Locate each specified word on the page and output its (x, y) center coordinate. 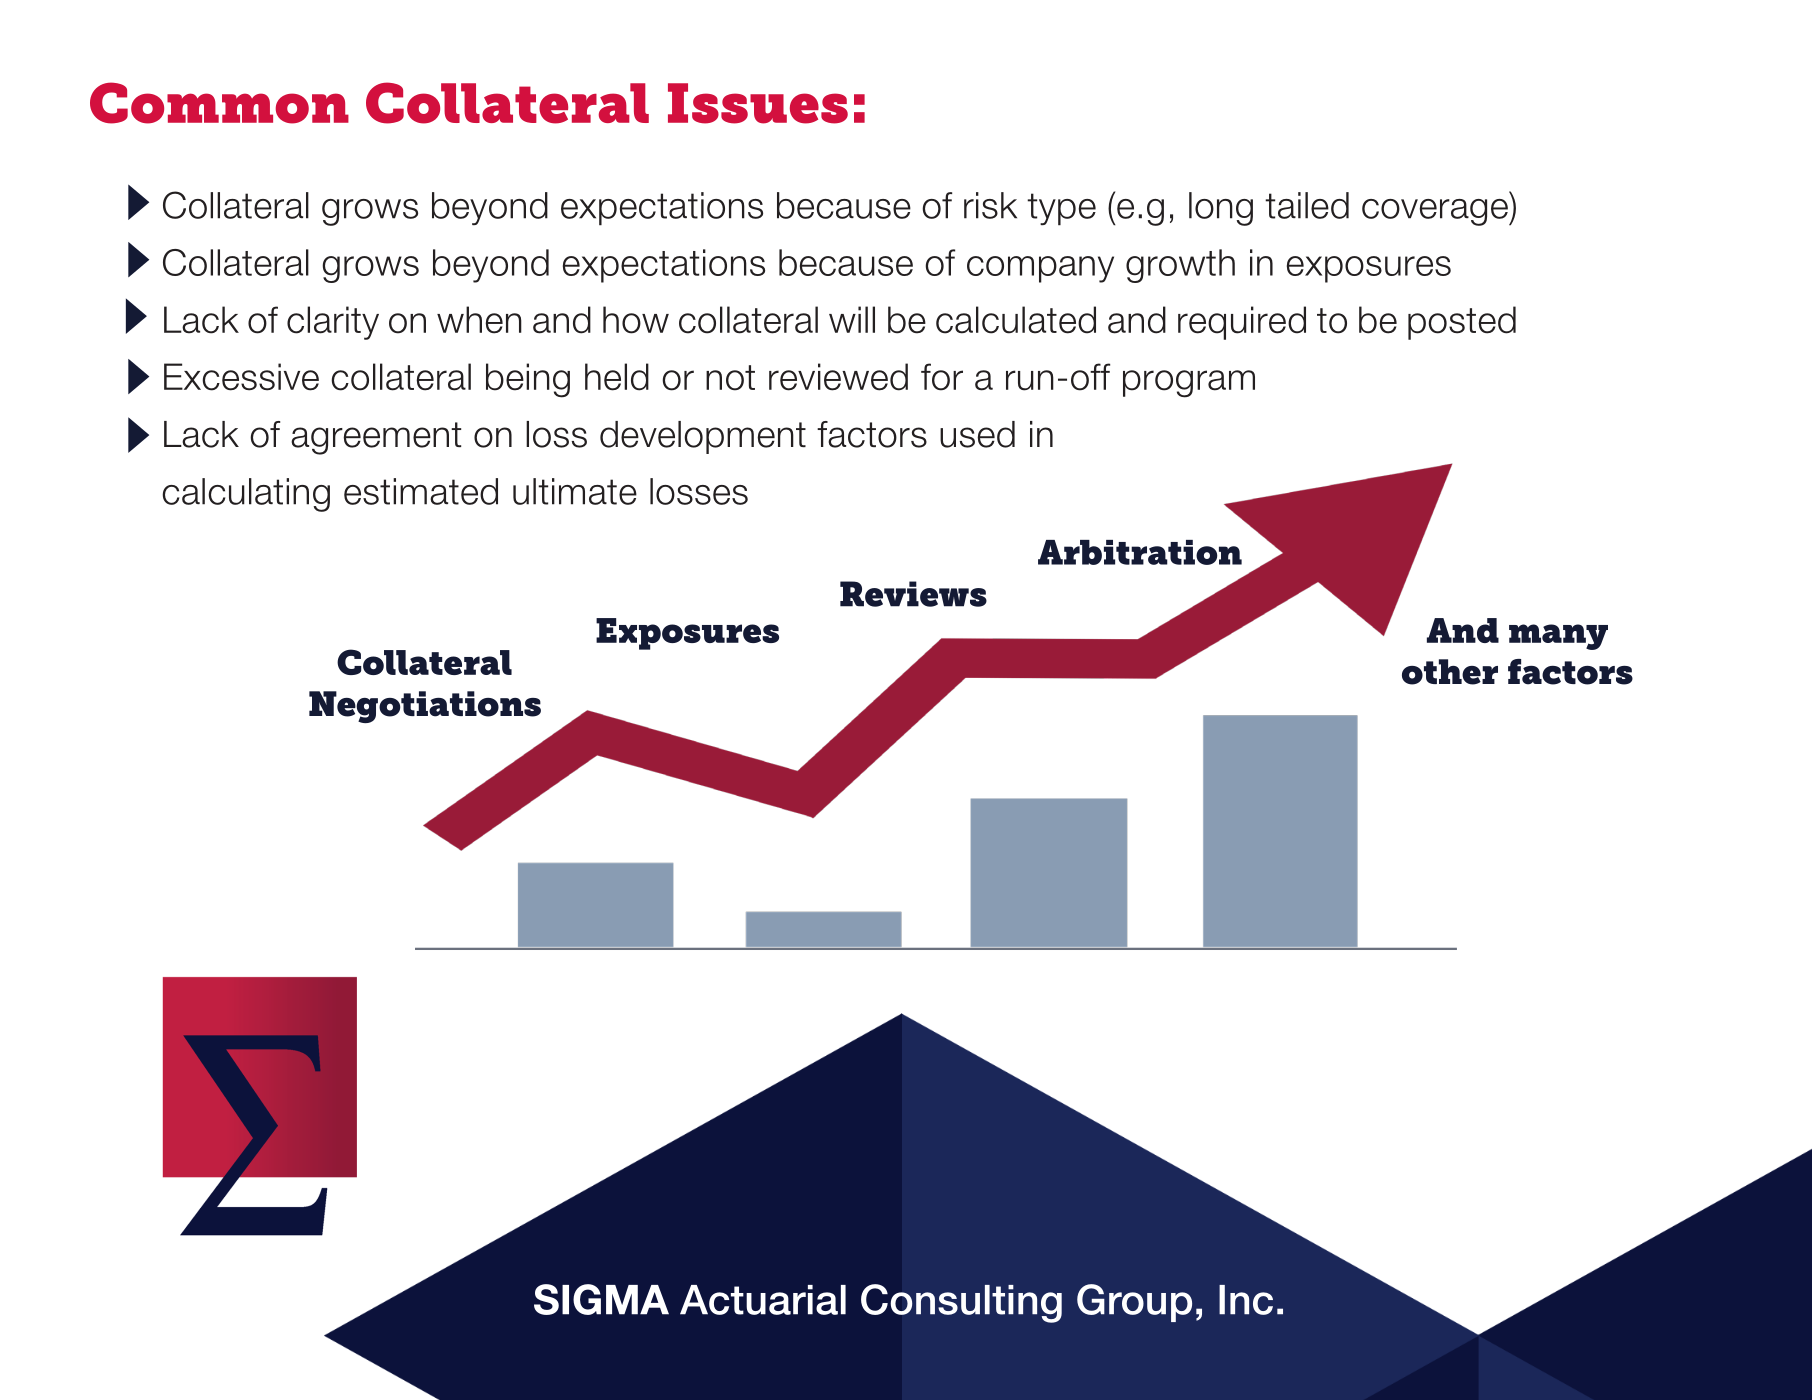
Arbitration (1140, 552)
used (977, 434)
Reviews (913, 594)
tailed (1307, 205)
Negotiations (425, 707)
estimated (421, 491)
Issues (758, 103)
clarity (333, 323)
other (1450, 672)
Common (219, 103)
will (852, 319)
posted (1462, 323)
